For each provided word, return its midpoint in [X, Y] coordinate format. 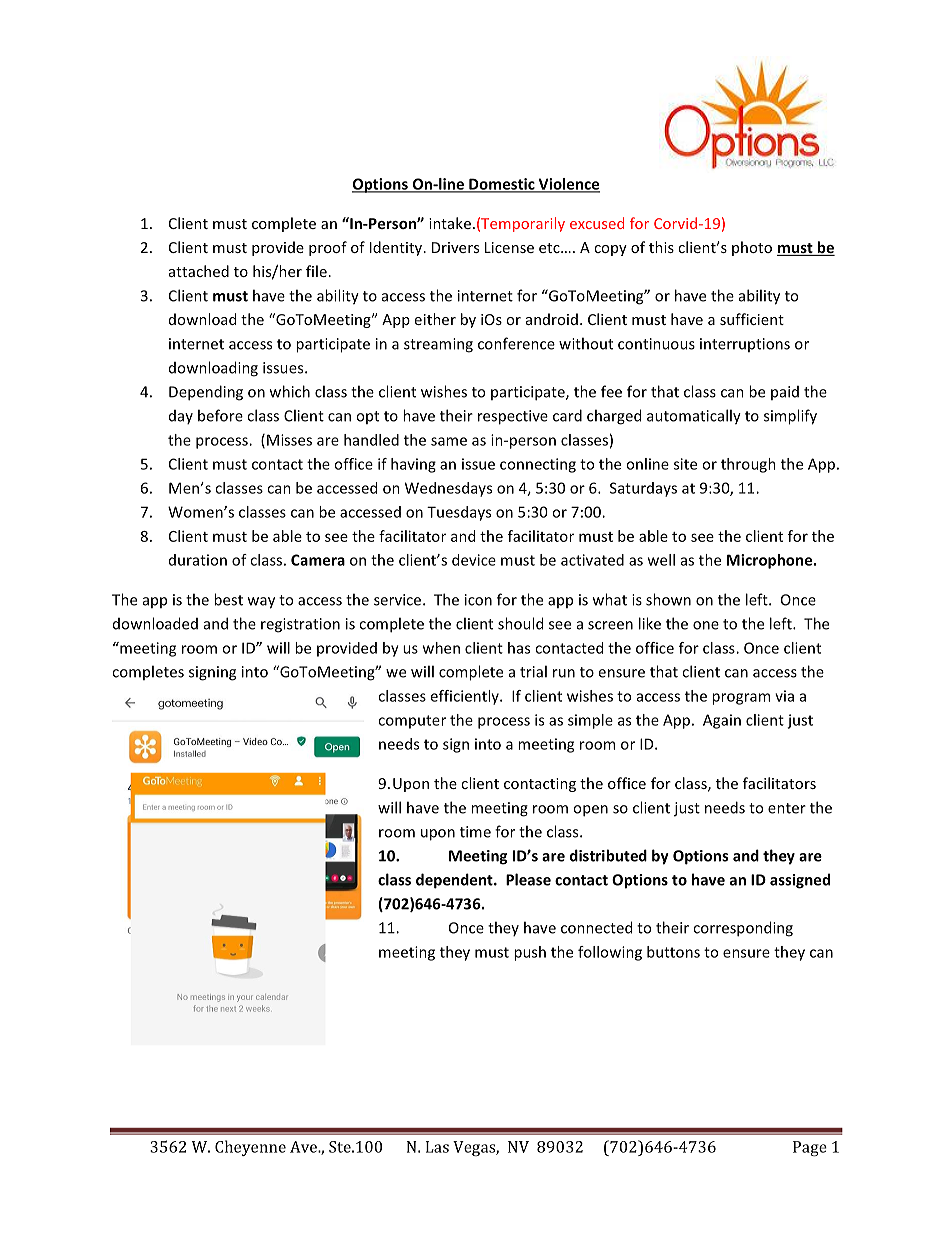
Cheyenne [250, 1148]
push [530, 953]
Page [810, 1148]
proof [328, 248]
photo [752, 248]
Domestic [502, 185]
